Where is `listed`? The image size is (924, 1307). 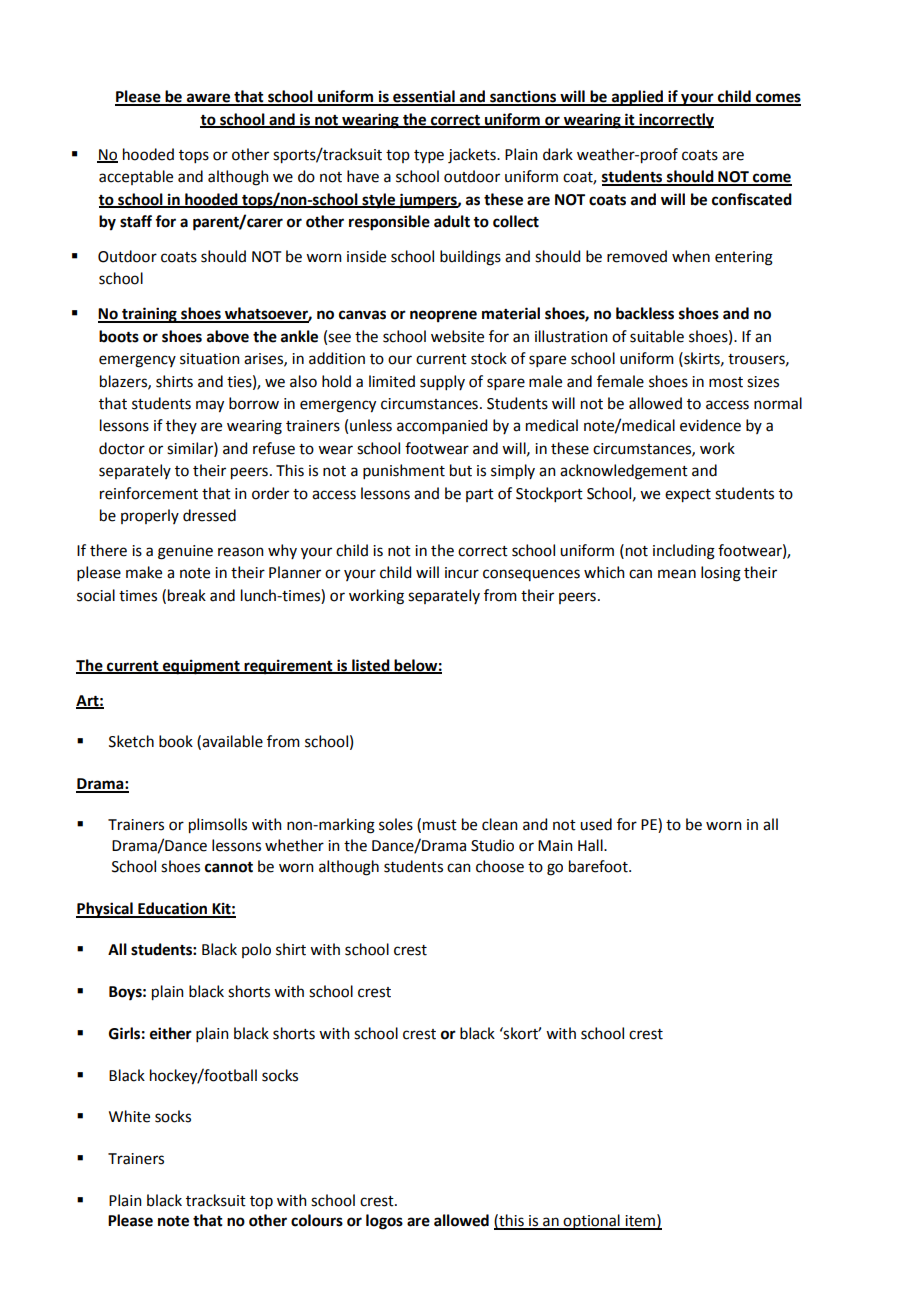
listed is located at coordinates (371, 666).
